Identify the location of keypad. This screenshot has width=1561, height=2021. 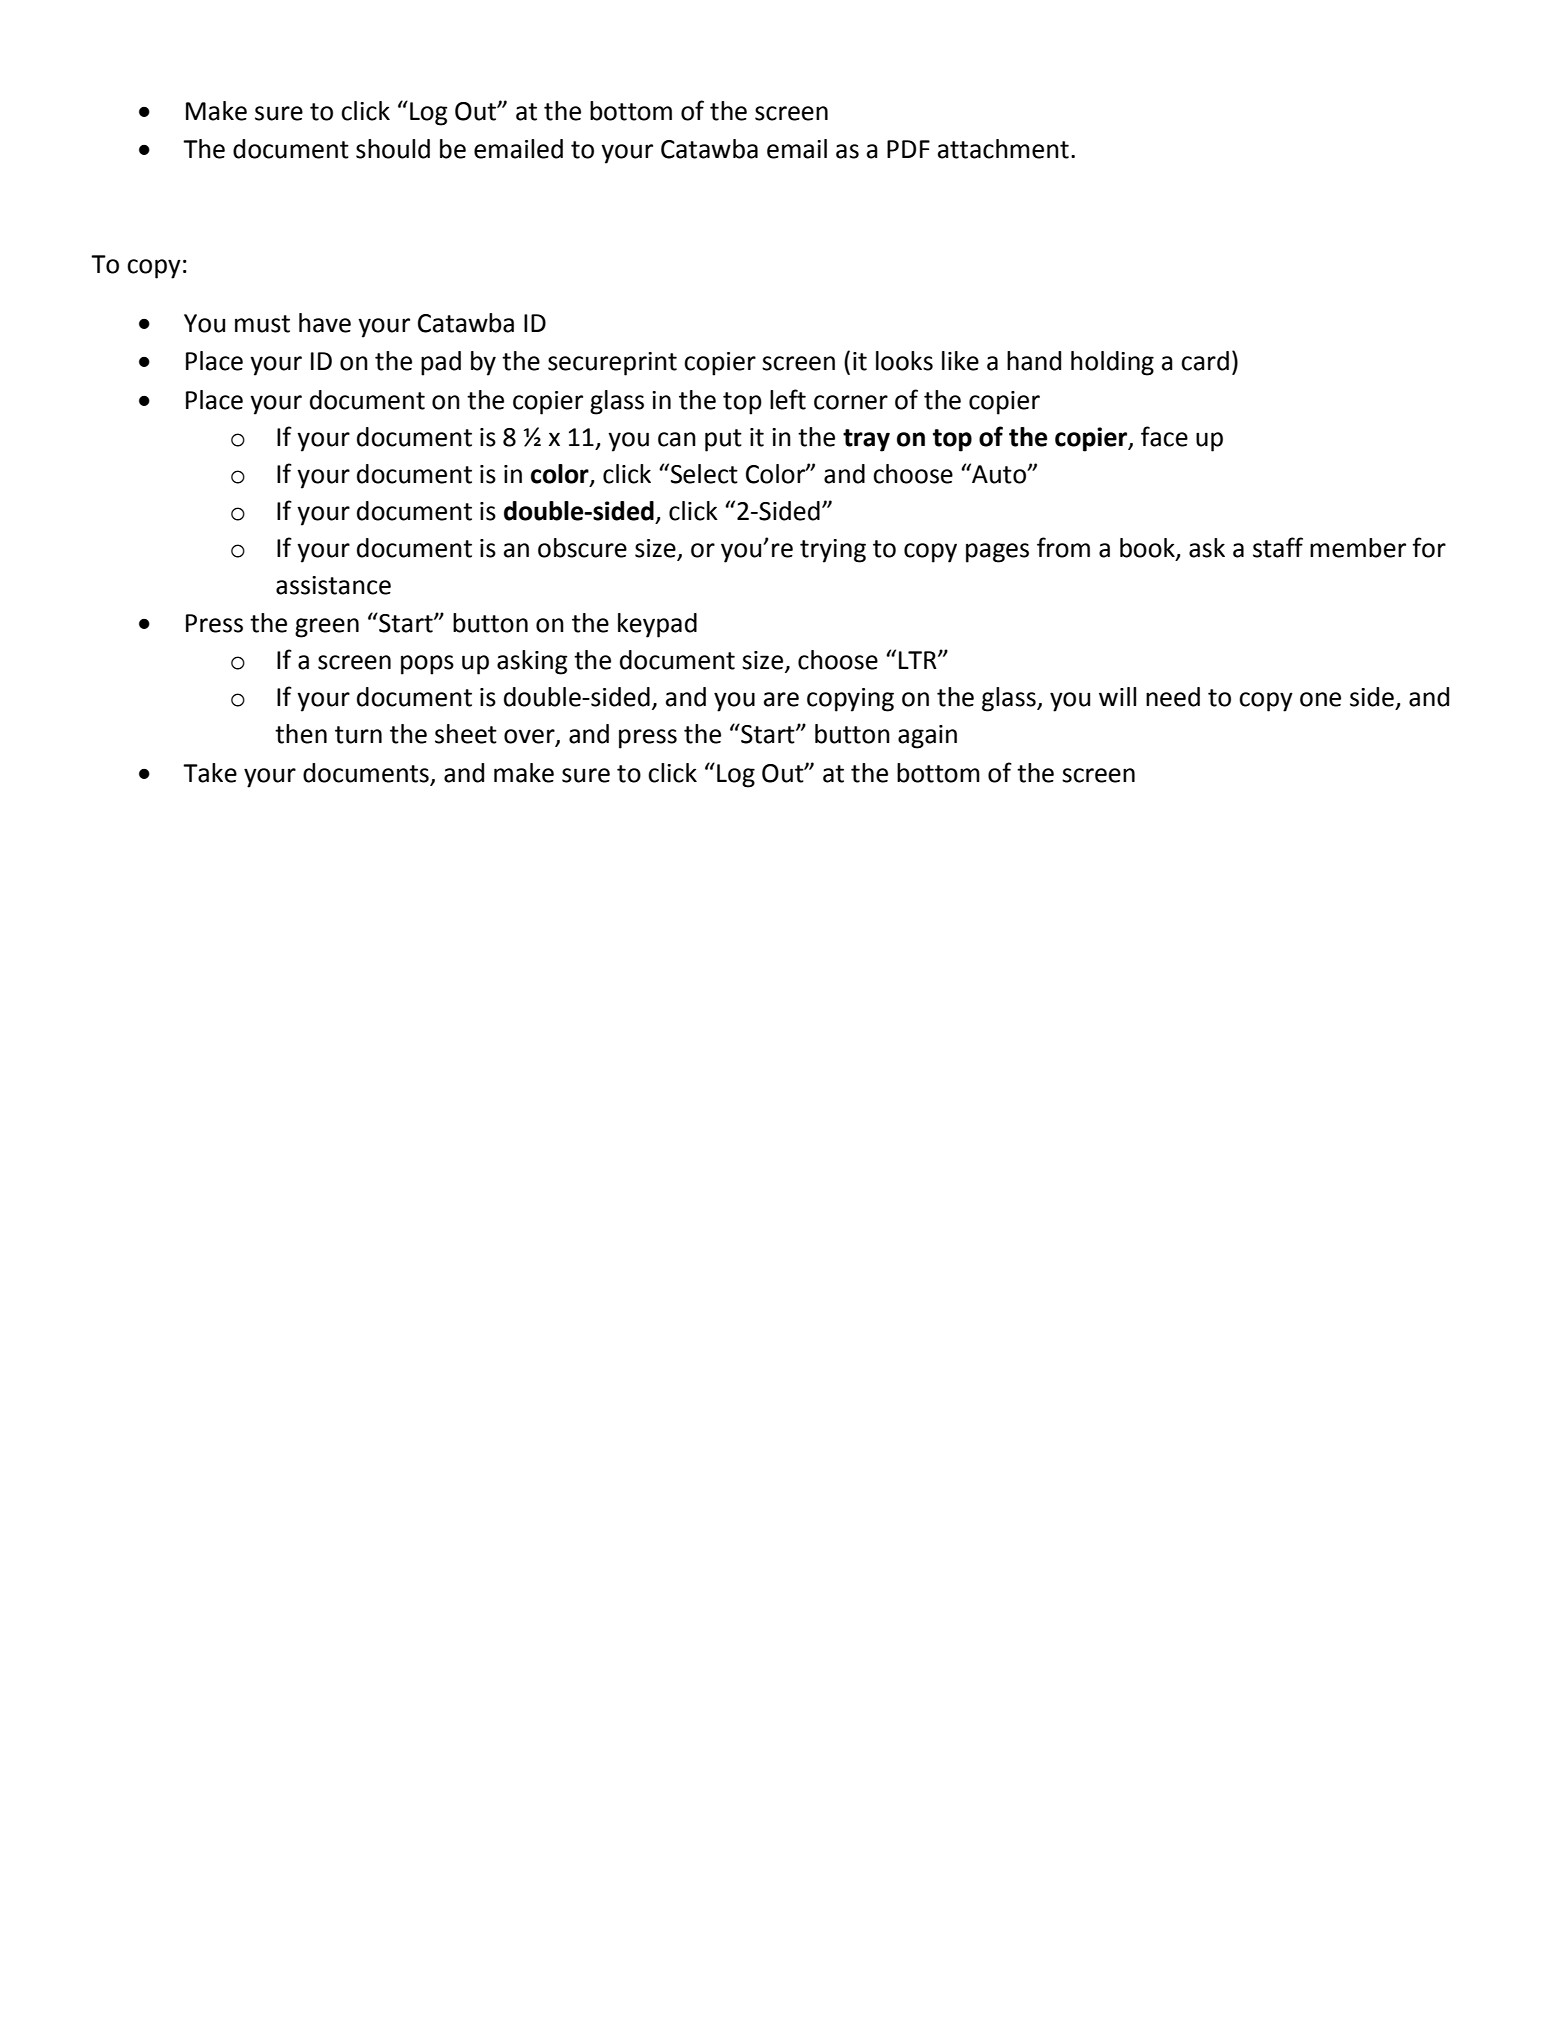
(657, 625).
